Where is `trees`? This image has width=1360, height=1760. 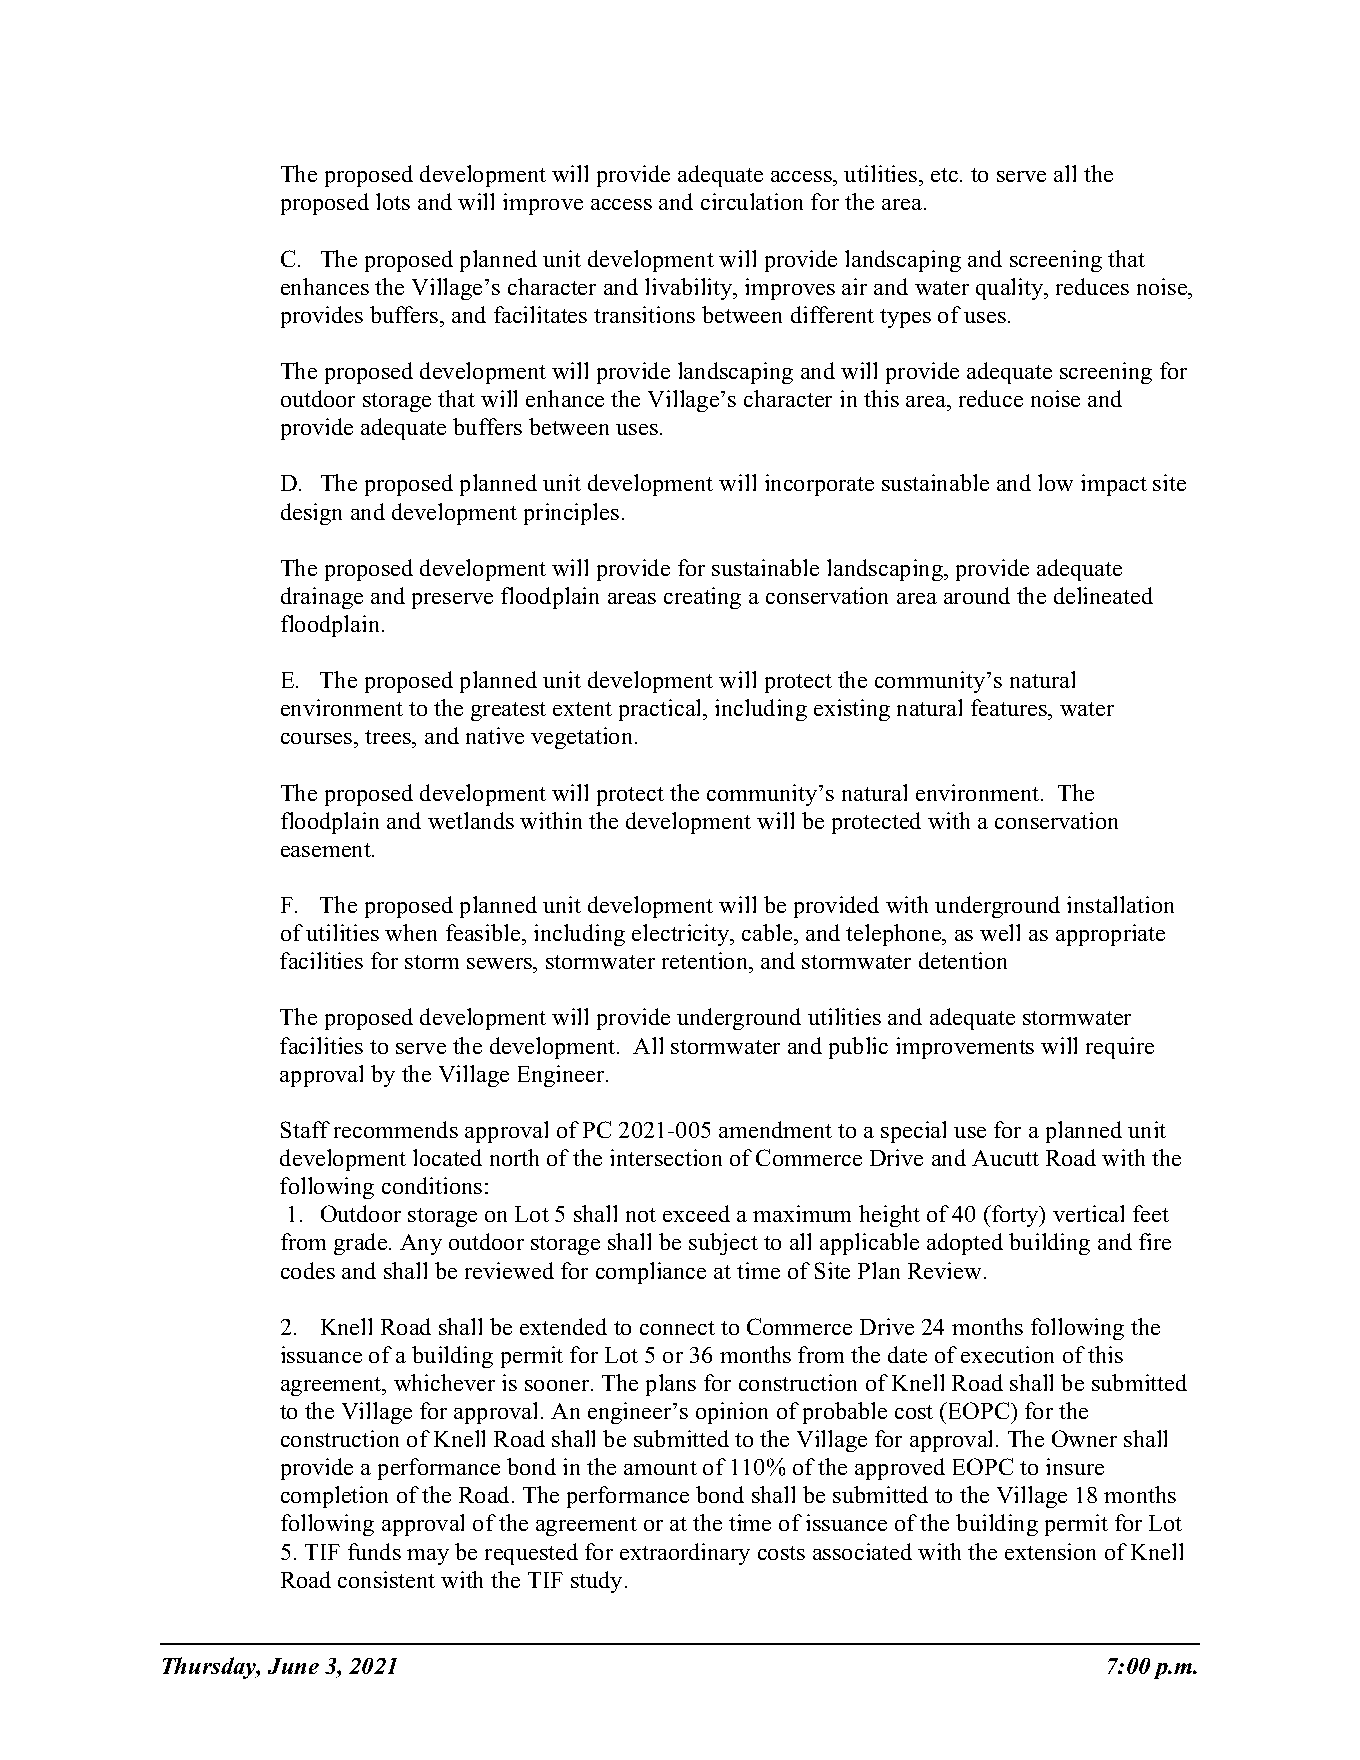
trees is located at coordinates (389, 739).
